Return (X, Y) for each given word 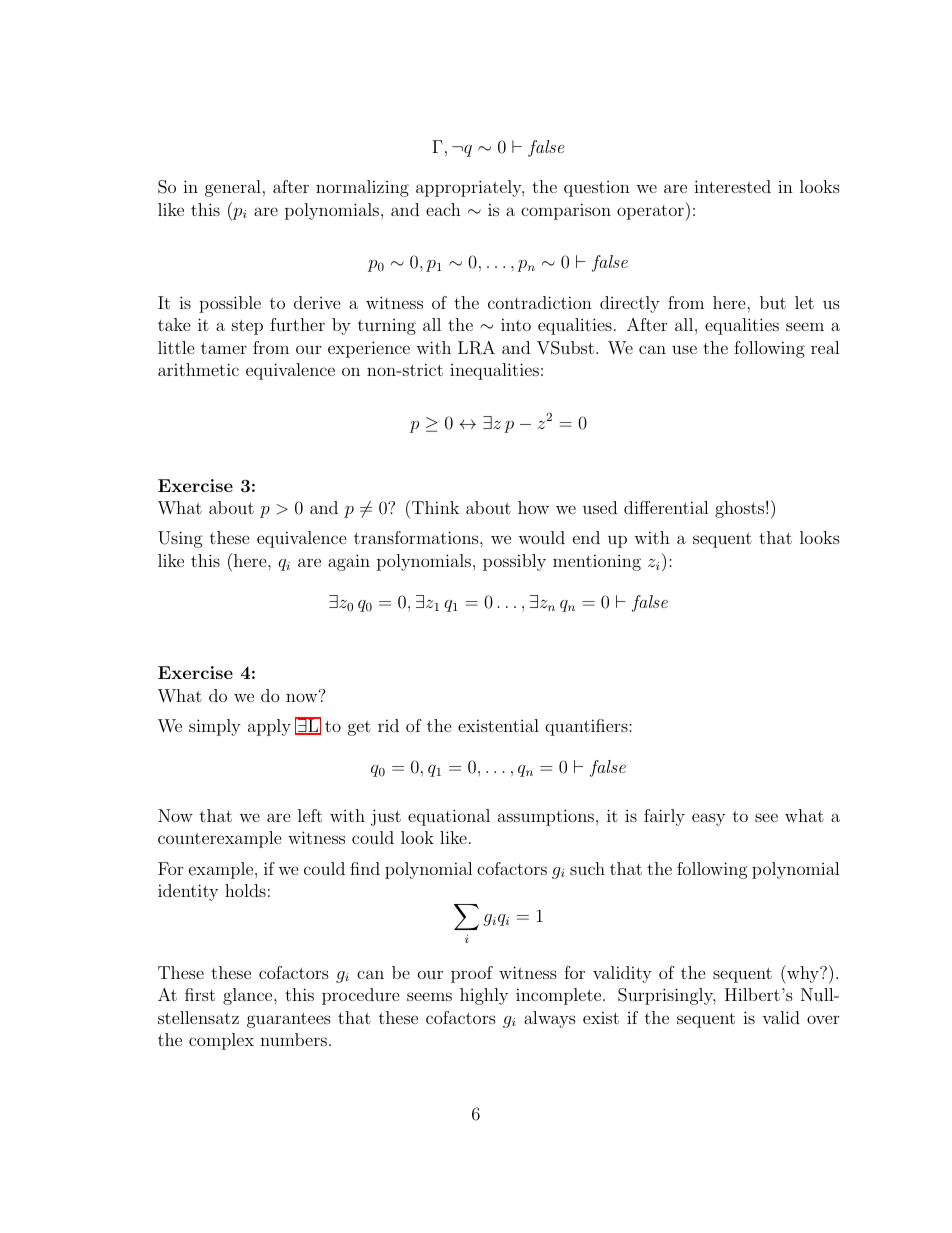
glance (249, 996)
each (443, 209)
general (233, 188)
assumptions (546, 817)
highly (484, 996)
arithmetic (198, 369)
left (310, 815)
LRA (476, 348)
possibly (514, 562)
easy (708, 819)
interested (732, 186)
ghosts (739, 509)
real (825, 347)
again (349, 562)
